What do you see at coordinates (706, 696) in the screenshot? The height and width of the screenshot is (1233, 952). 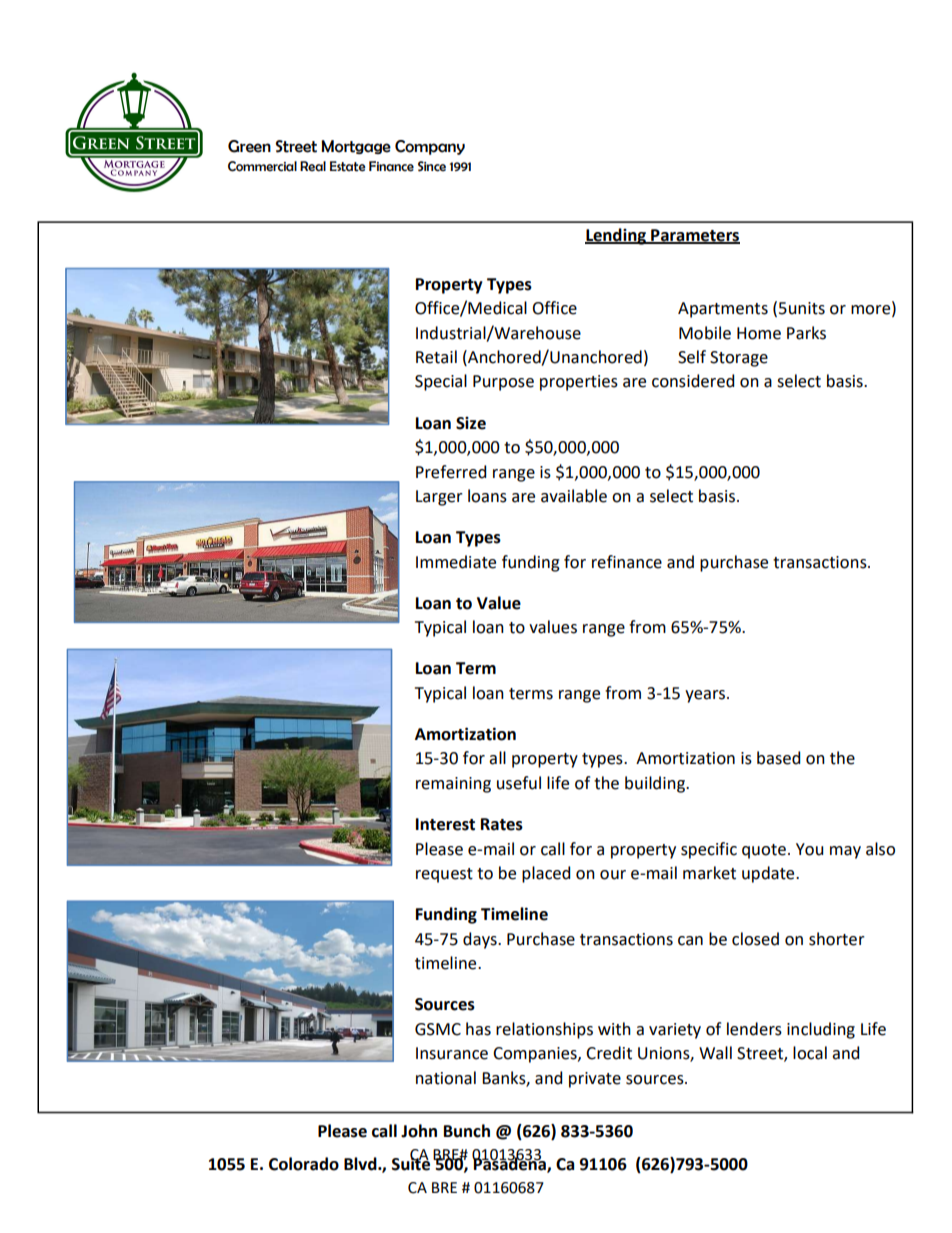 I see `years` at bounding box center [706, 696].
